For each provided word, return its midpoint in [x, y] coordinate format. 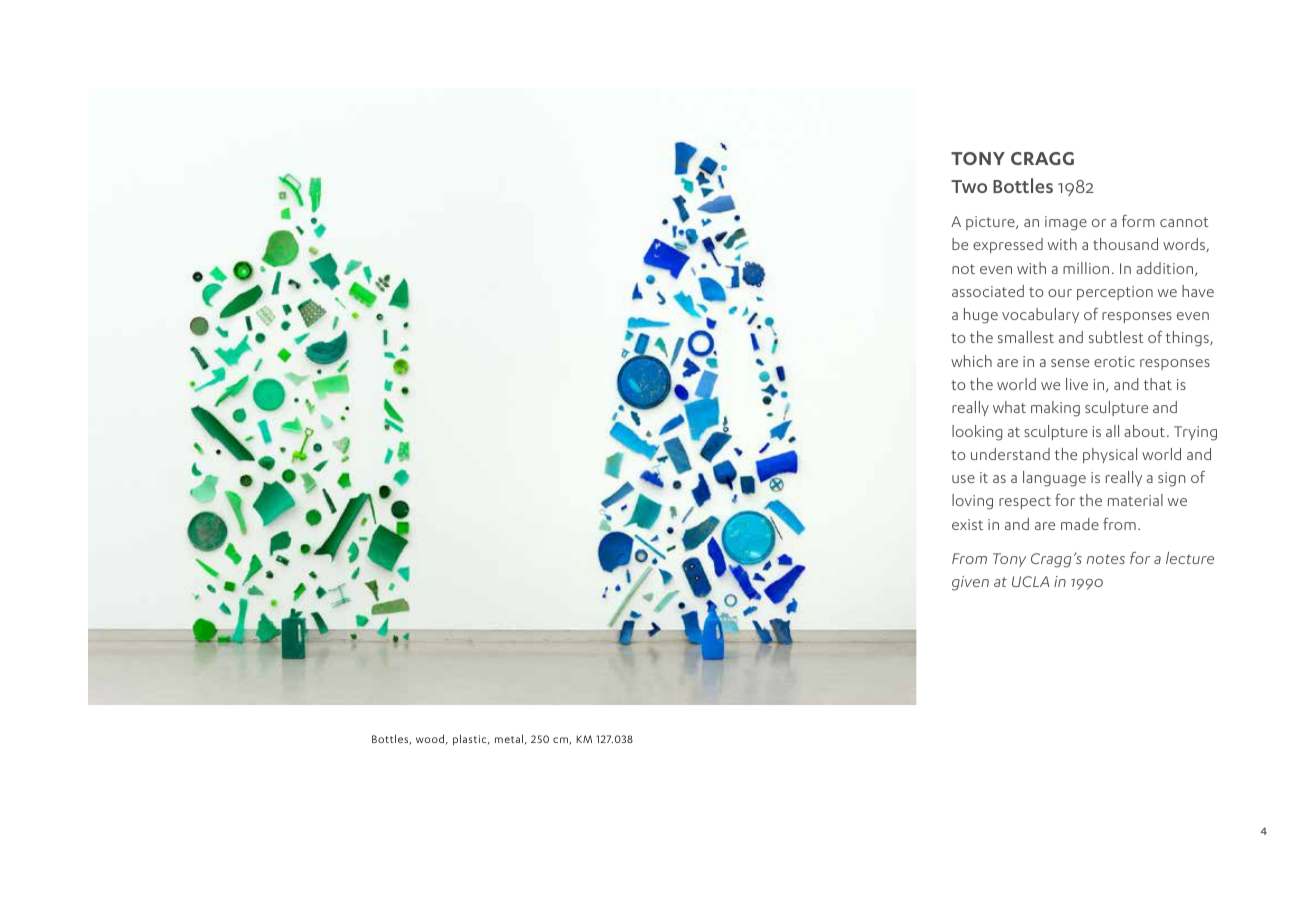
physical [1110, 455]
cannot [1184, 222]
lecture [1190, 558]
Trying [1195, 433]
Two [969, 186]
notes [1106, 559]
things [1188, 339]
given [970, 583]
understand [1010, 454]
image [1066, 223]
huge [981, 316]
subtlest [1116, 337]
